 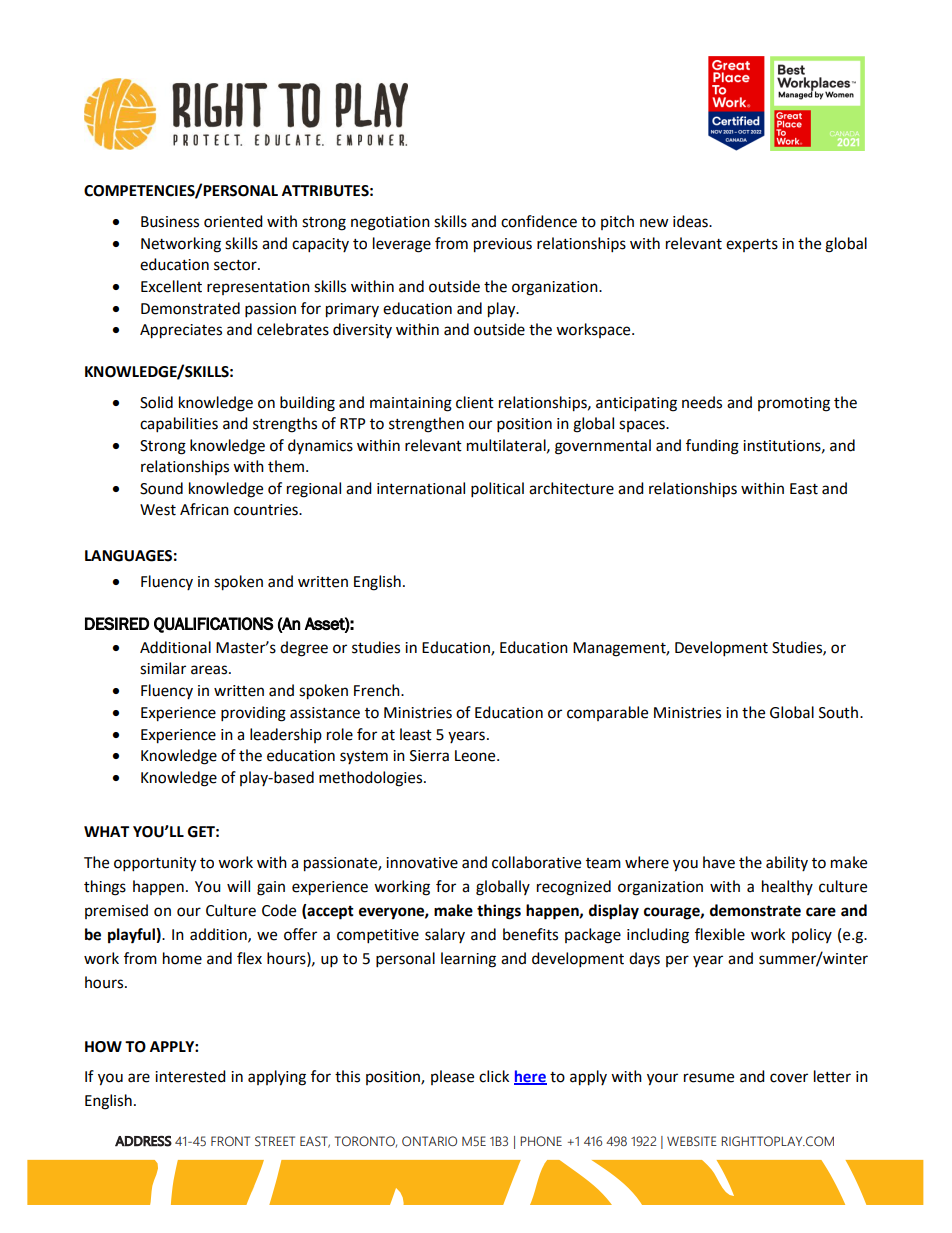 I want to click on Business, so click(x=170, y=222).
